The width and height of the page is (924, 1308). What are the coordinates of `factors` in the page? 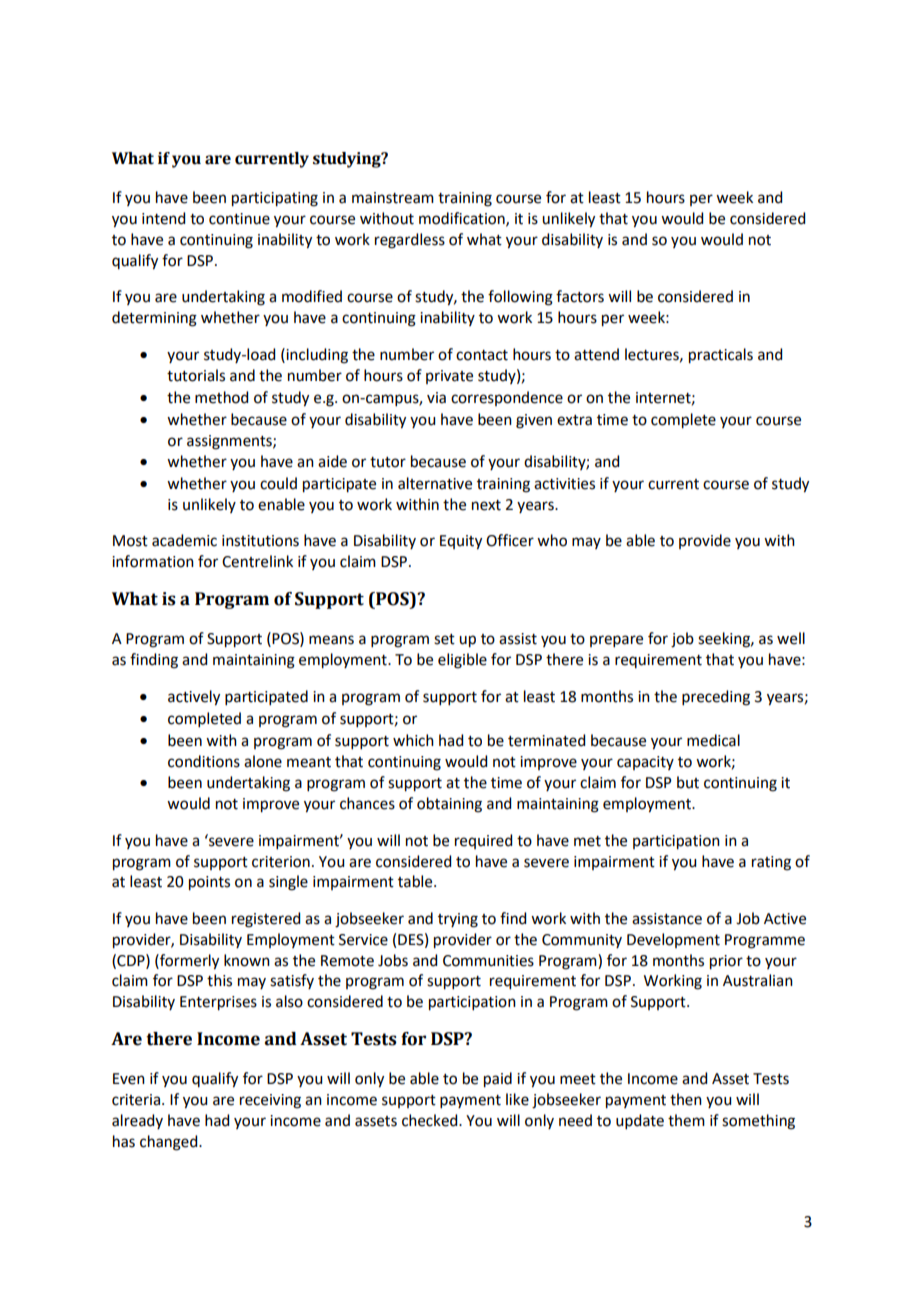 It's located at (580, 296).
